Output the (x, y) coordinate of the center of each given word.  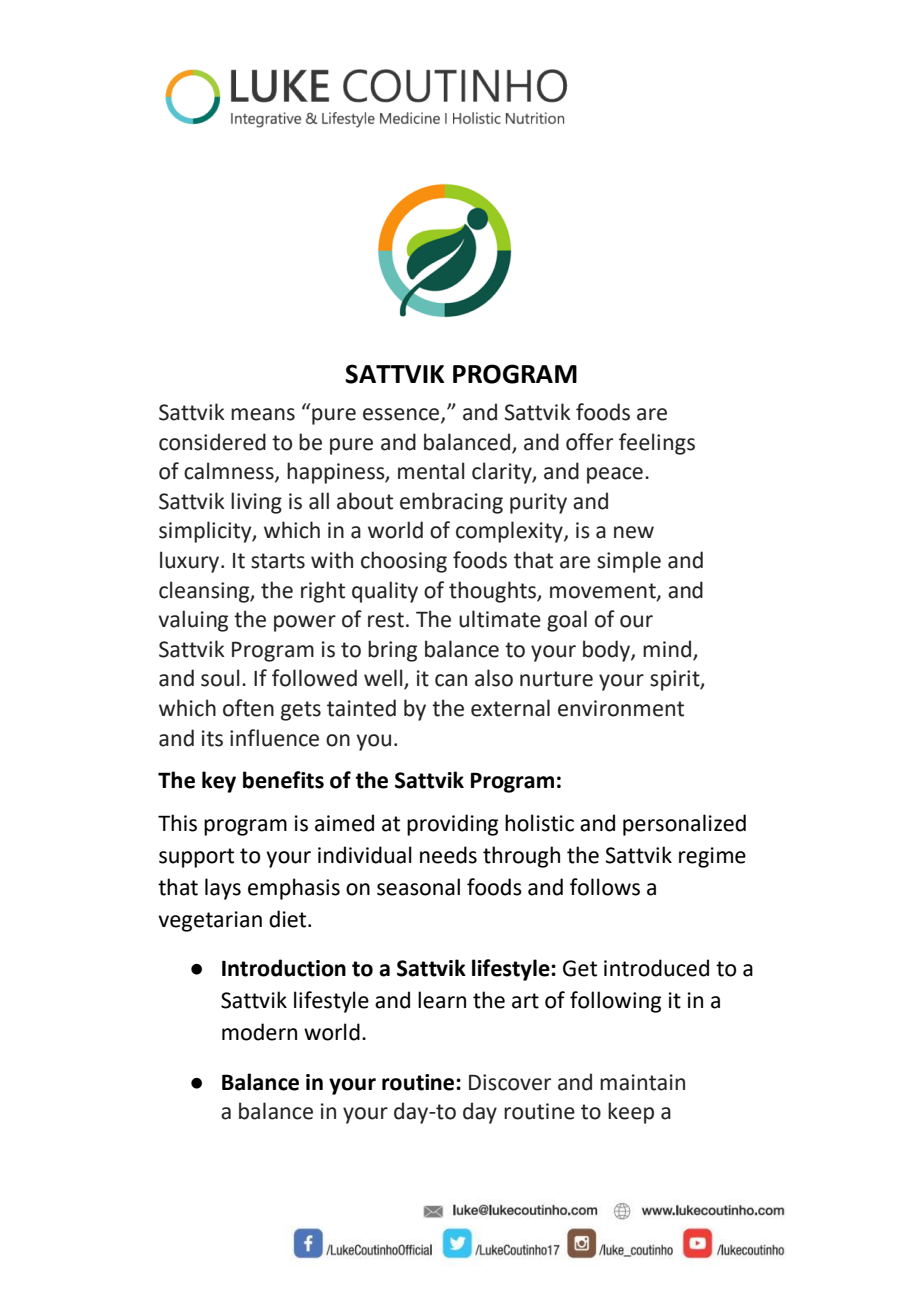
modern (259, 1032)
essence (402, 415)
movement (604, 591)
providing (452, 825)
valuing (193, 621)
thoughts (493, 592)
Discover (510, 1082)
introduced (656, 968)
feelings (657, 444)
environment (621, 708)
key (219, 782)
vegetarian (210, 921)
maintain (642, 1082)
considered (212, 442)
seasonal (418, 887)
